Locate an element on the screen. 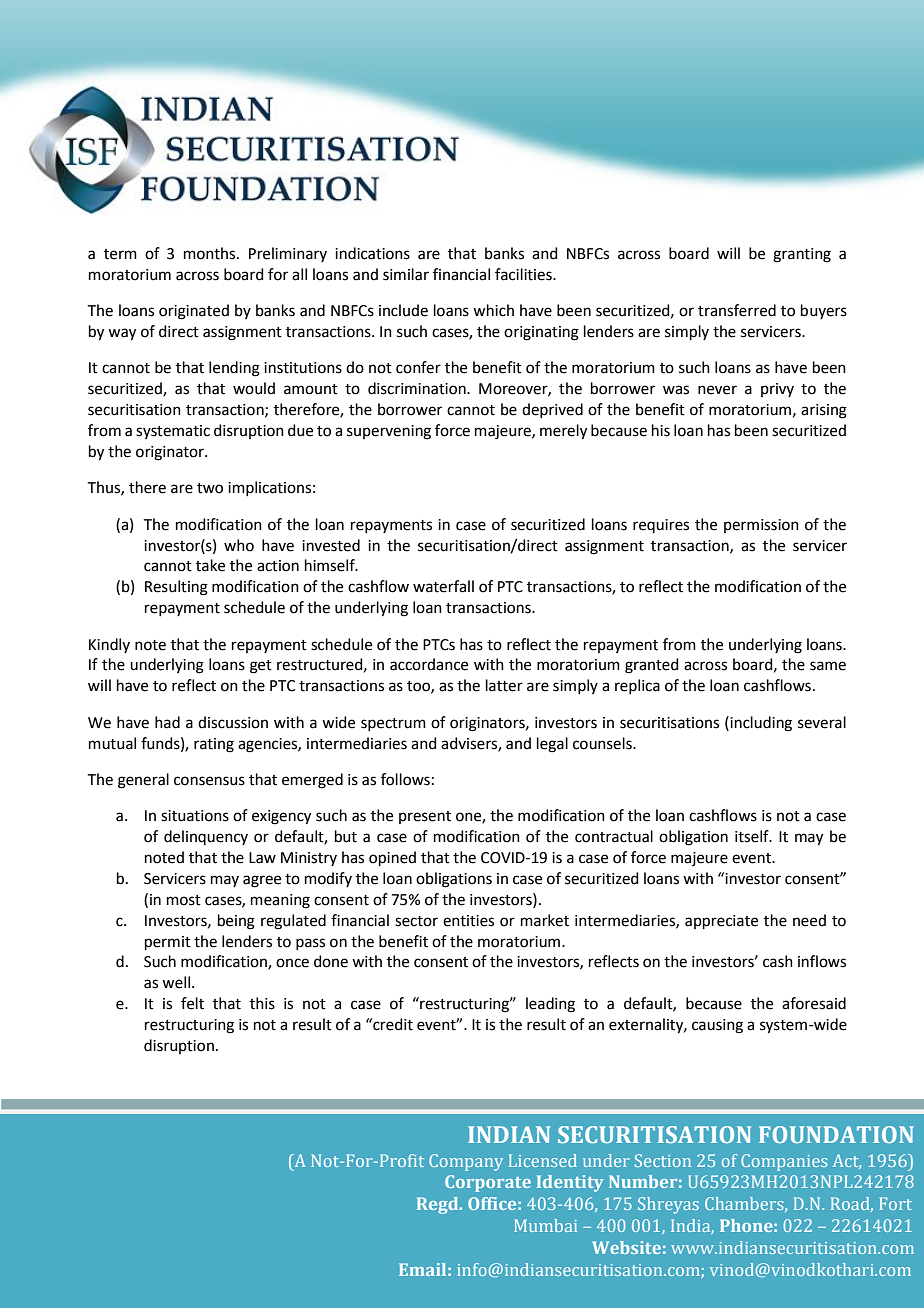 Image resolution: width=924 pixels, height=1308 pixels. months is located at coordinates (211, 253).
